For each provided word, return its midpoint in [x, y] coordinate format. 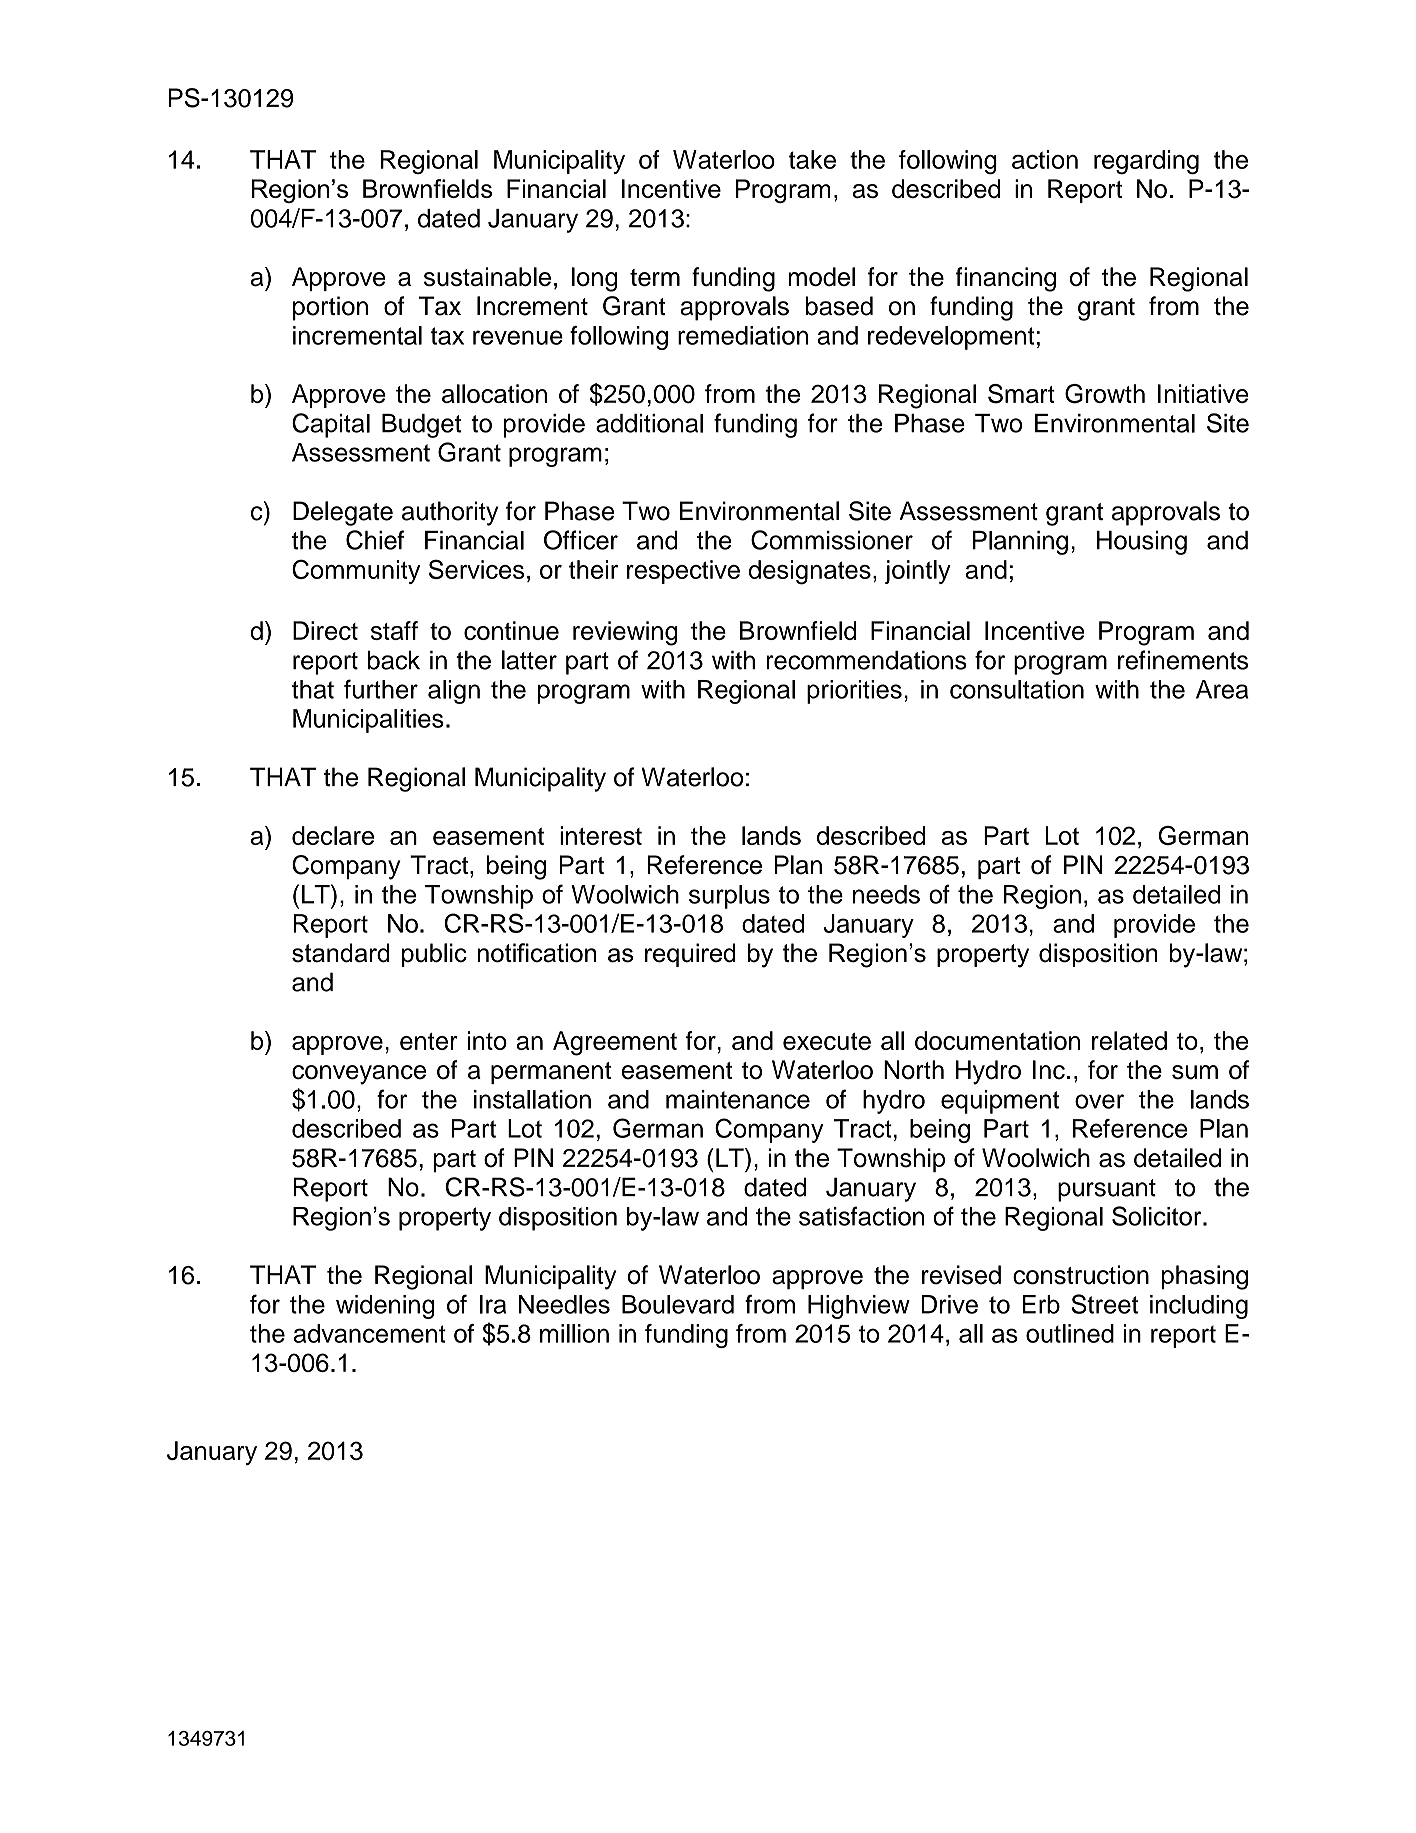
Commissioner [832, 540]
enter [429, 1041]
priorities [854, 692]
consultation [1017, 689]
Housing [1142, 543]
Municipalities [368, 721]
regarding [1146, 162]
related [1129, 1040]
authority [450, 513]
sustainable [487, 277]
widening [385, 1307]
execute [827, 1041]
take [812, 159]
